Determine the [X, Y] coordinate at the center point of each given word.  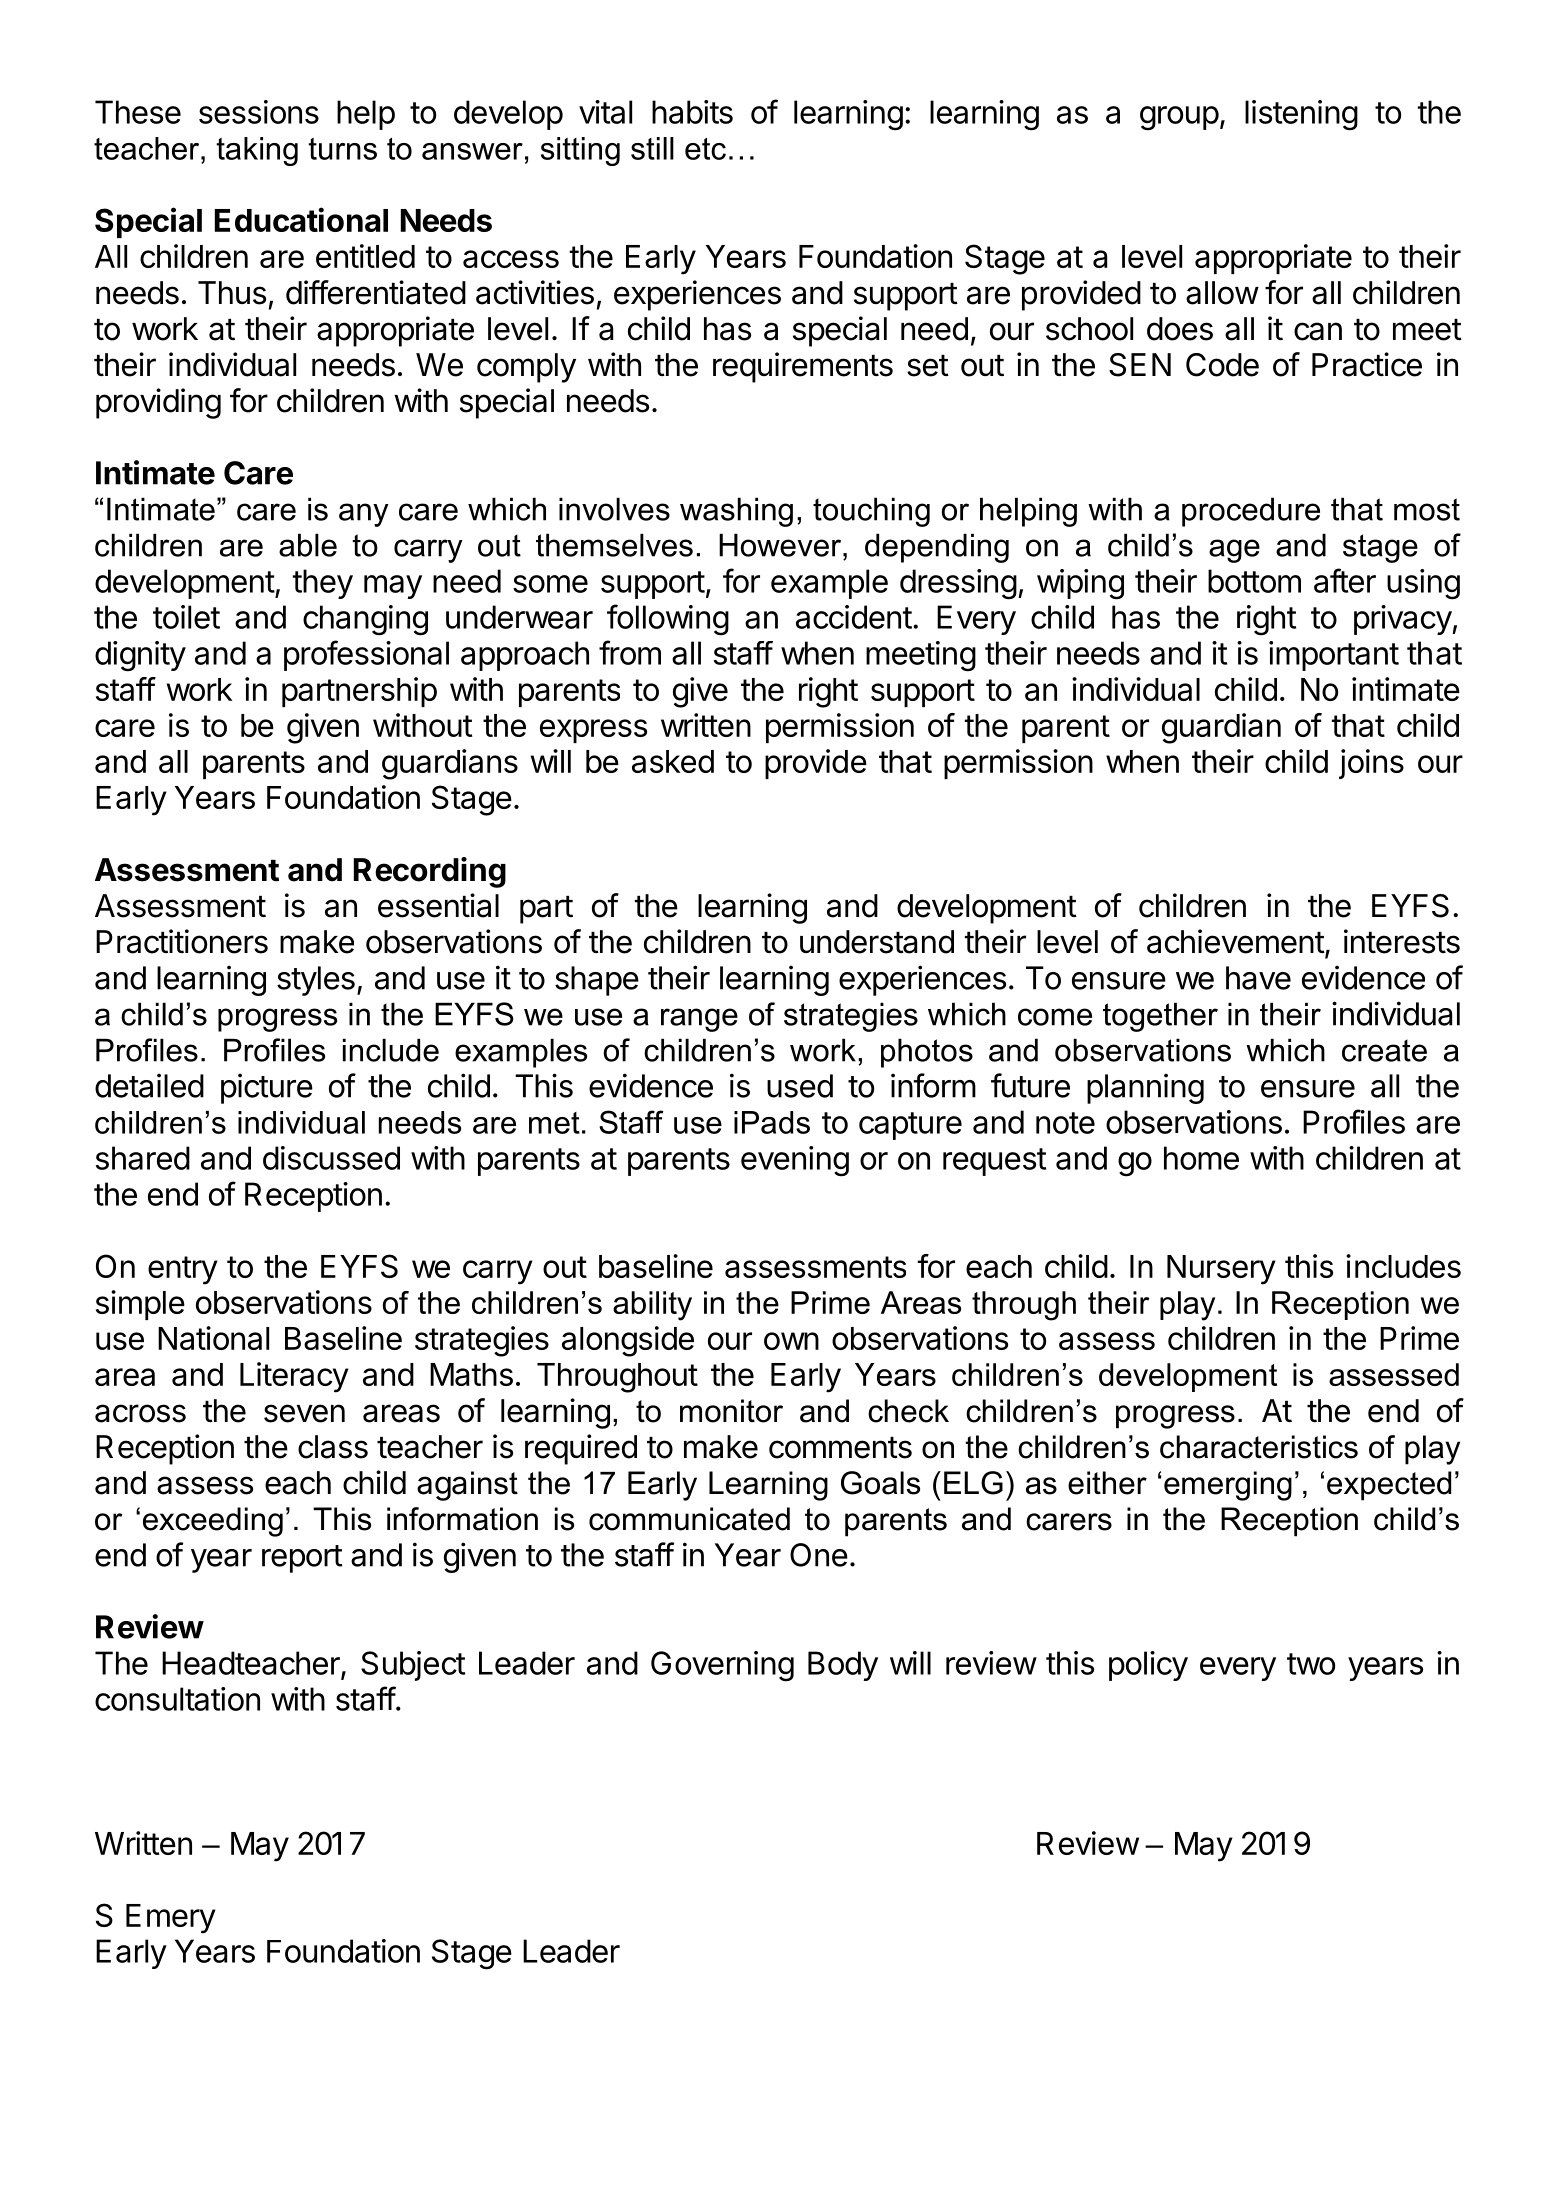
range [699, 1020]
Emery [171, 1919]
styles [316, 981]
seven [304, 1413]
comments [840, 1448]
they [323, 584]
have [1258, 978]
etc [705, 149]
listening [1301, 115]
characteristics [1259, 1447]
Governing [722, 1666]
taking [257, 151]
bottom [1254, 581]
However [781, 545]
